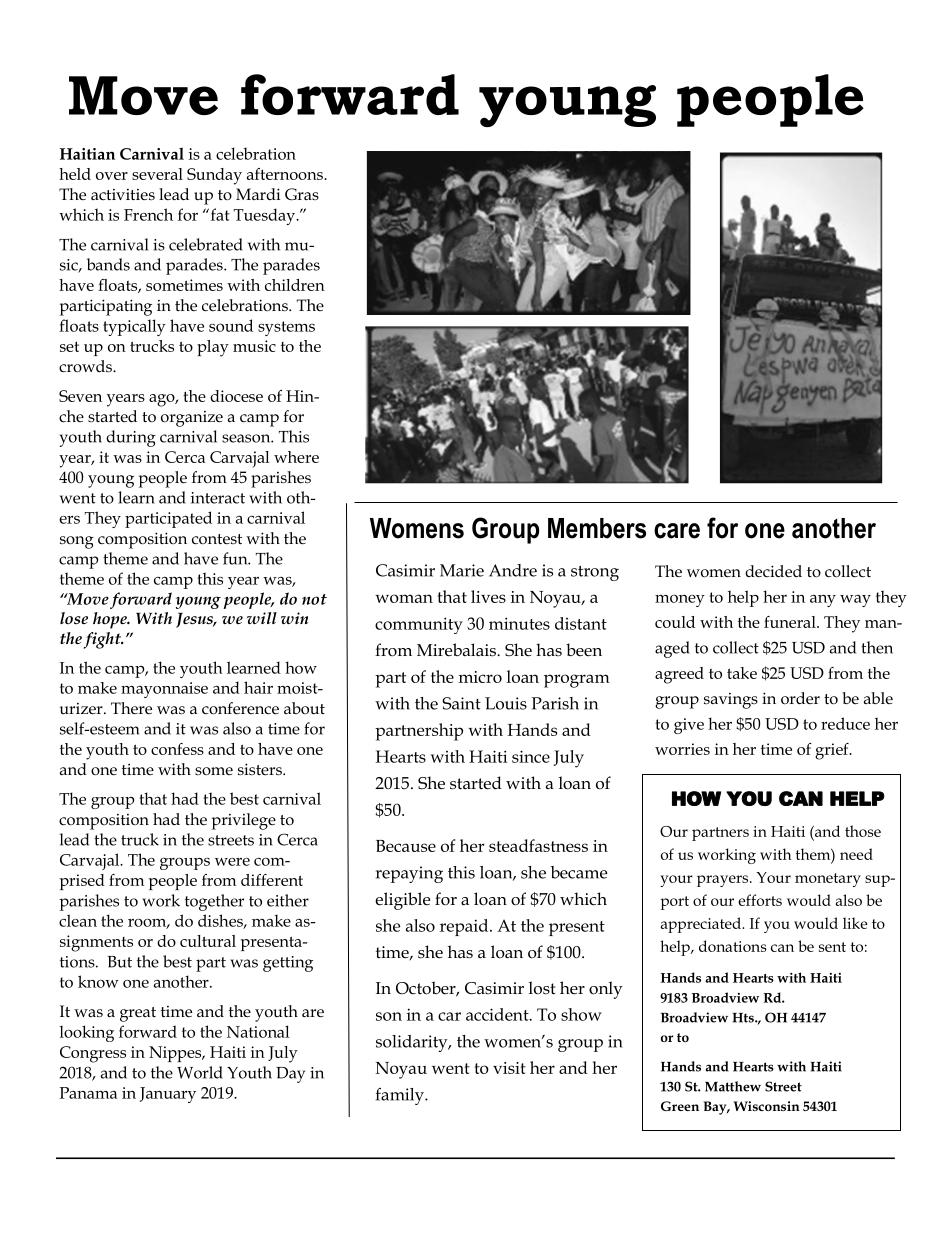 The width and height of the screenshot is (952, 1233). I want to click on were, so click(232, 862).
